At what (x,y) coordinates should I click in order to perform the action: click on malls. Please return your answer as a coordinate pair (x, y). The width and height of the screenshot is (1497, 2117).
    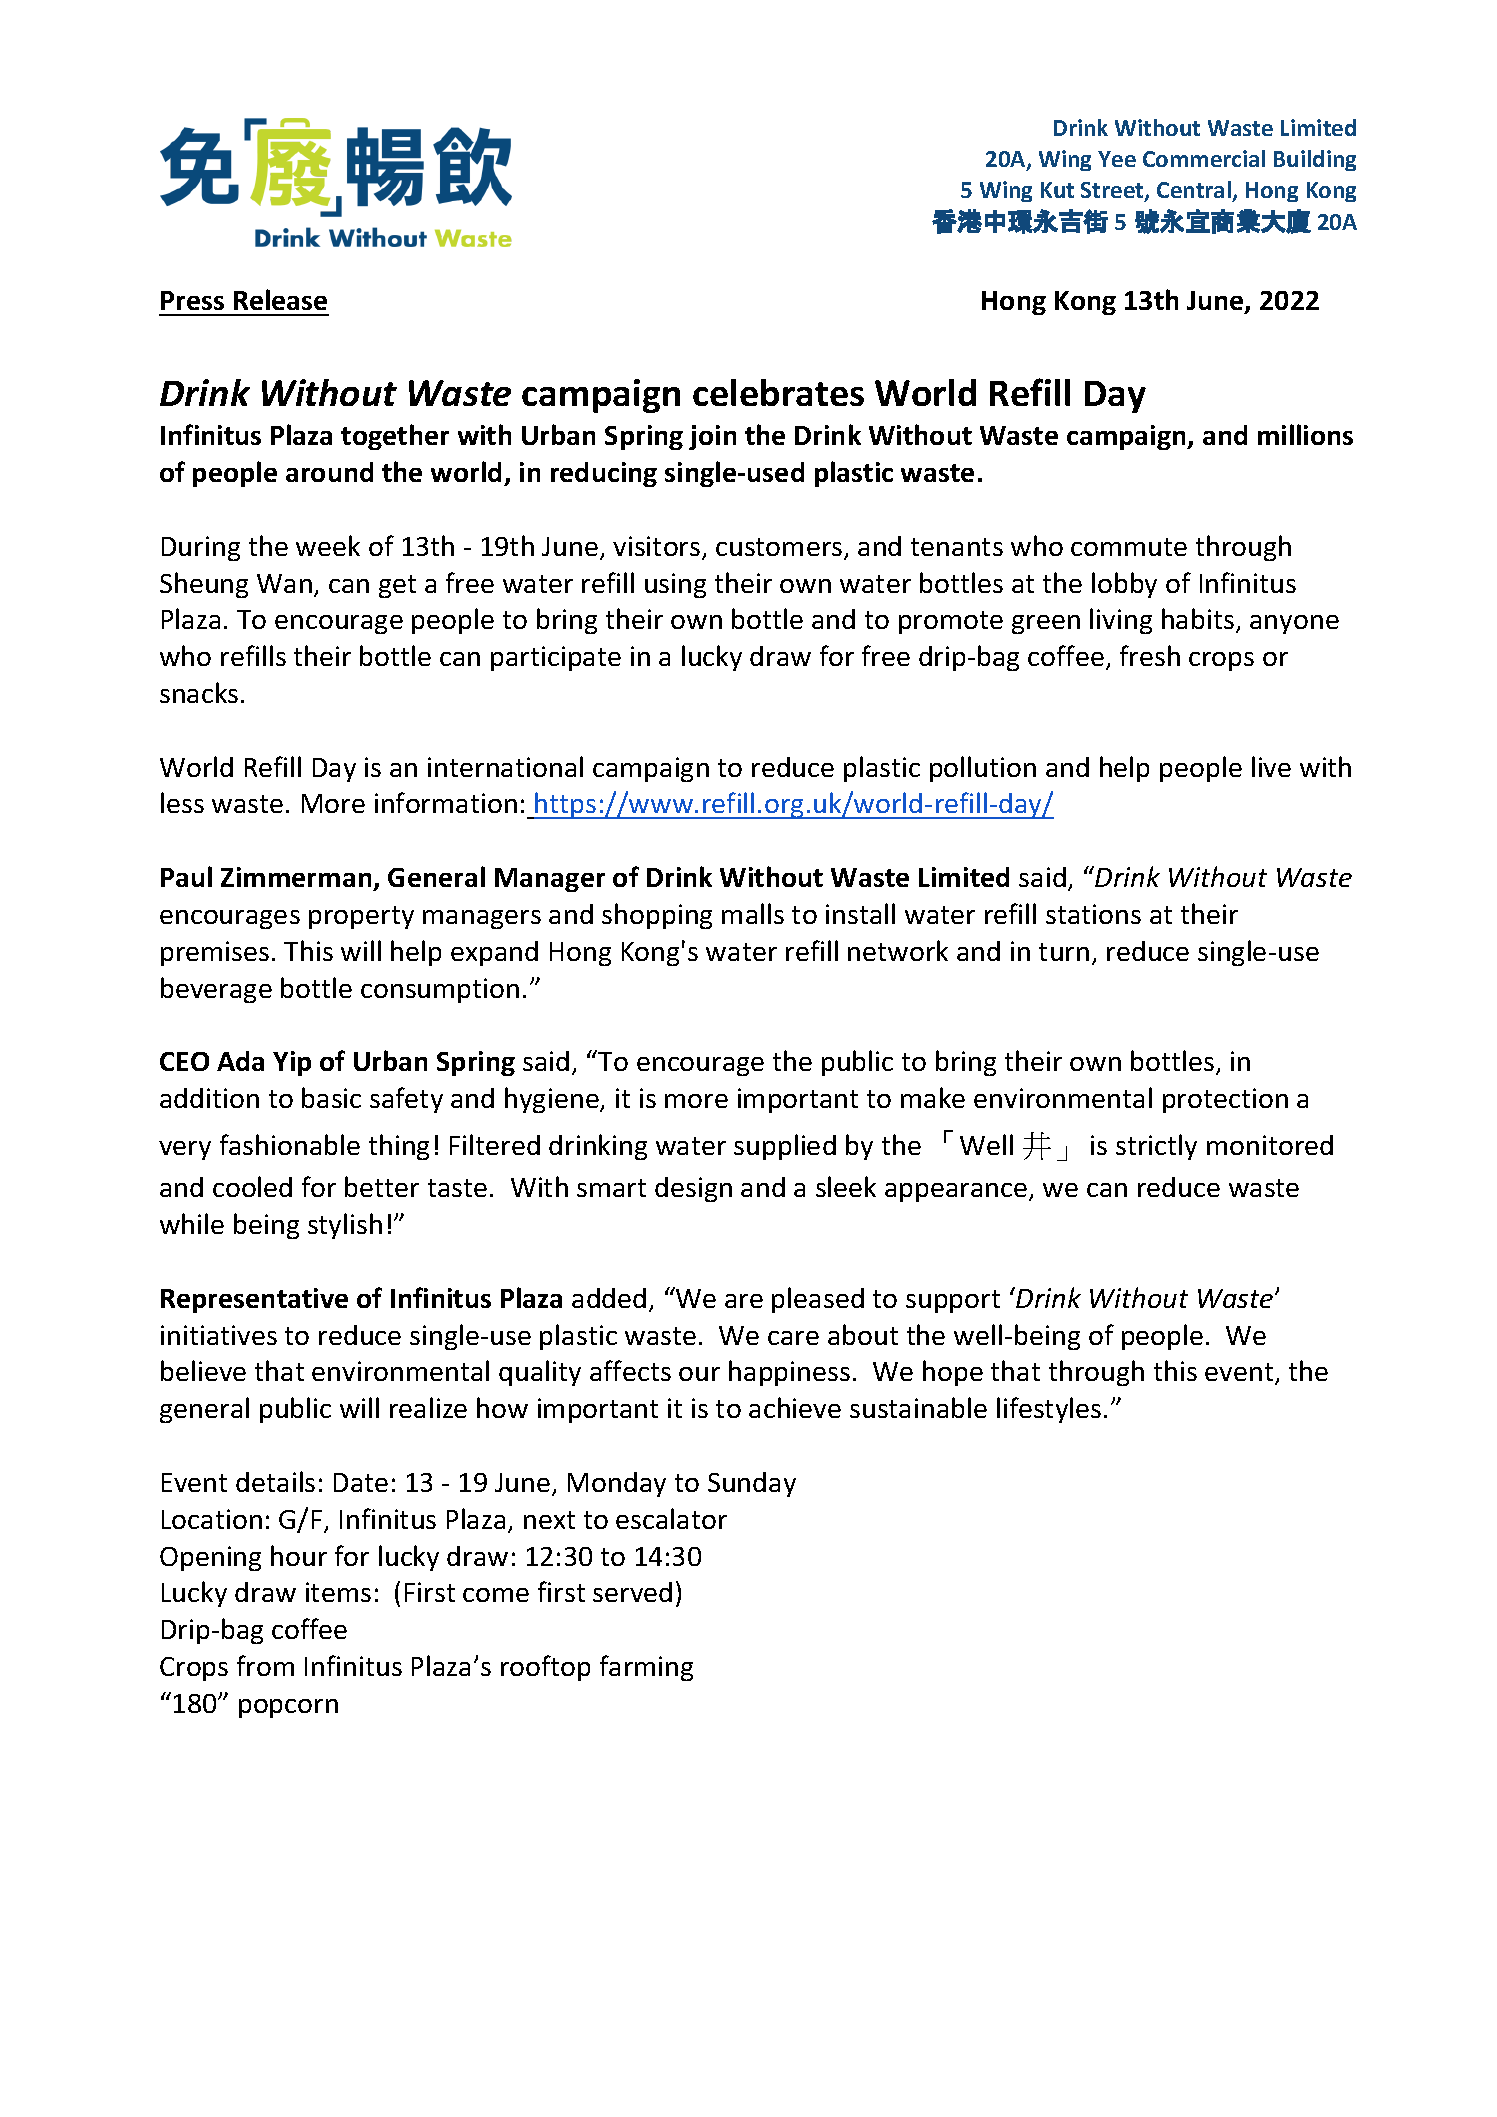
    Looking at the image, I should click on (753, 913).
